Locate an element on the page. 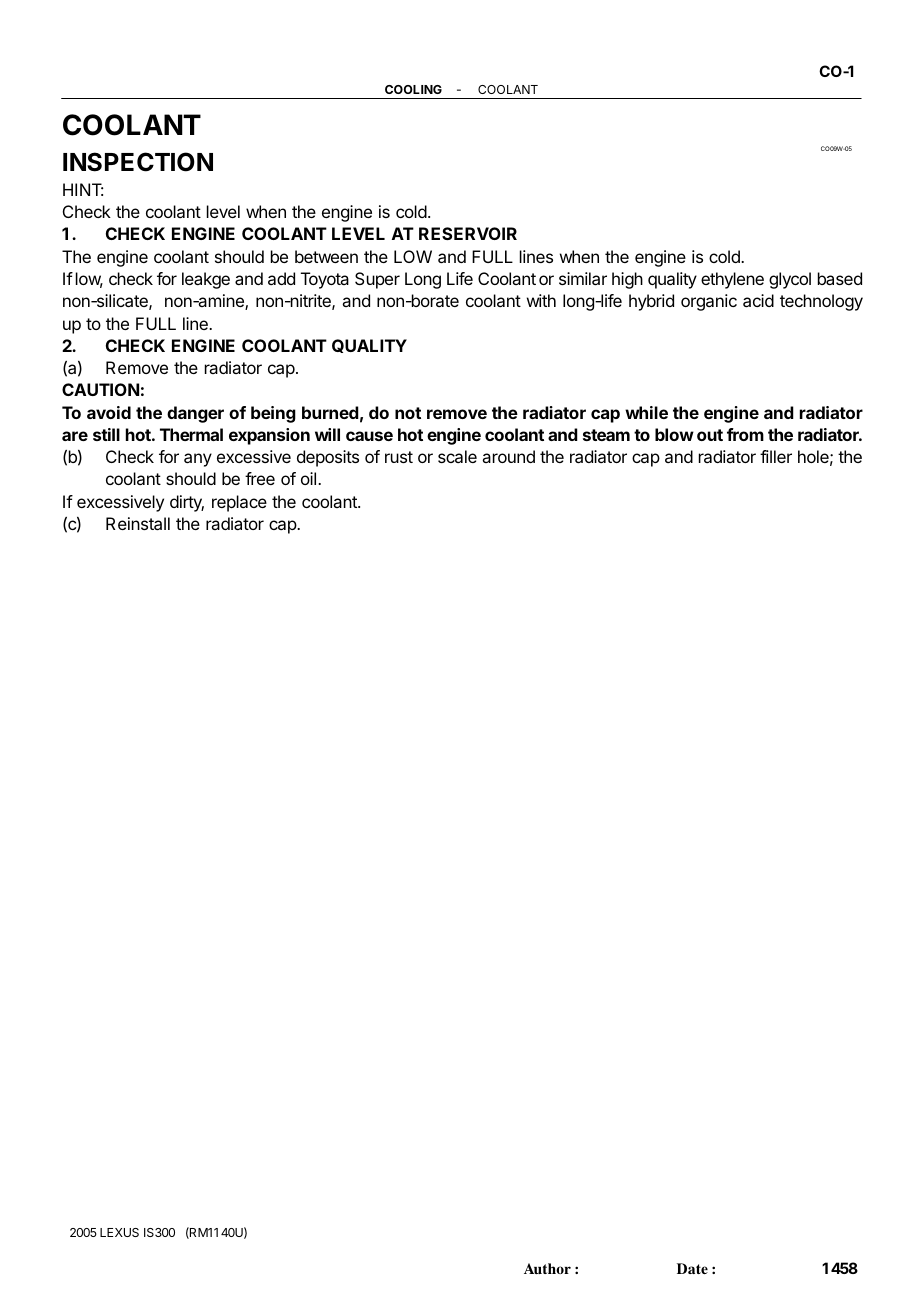 The width and height of the page is (924, 1308). INSPECTION is located at coordinates (138, 162).
